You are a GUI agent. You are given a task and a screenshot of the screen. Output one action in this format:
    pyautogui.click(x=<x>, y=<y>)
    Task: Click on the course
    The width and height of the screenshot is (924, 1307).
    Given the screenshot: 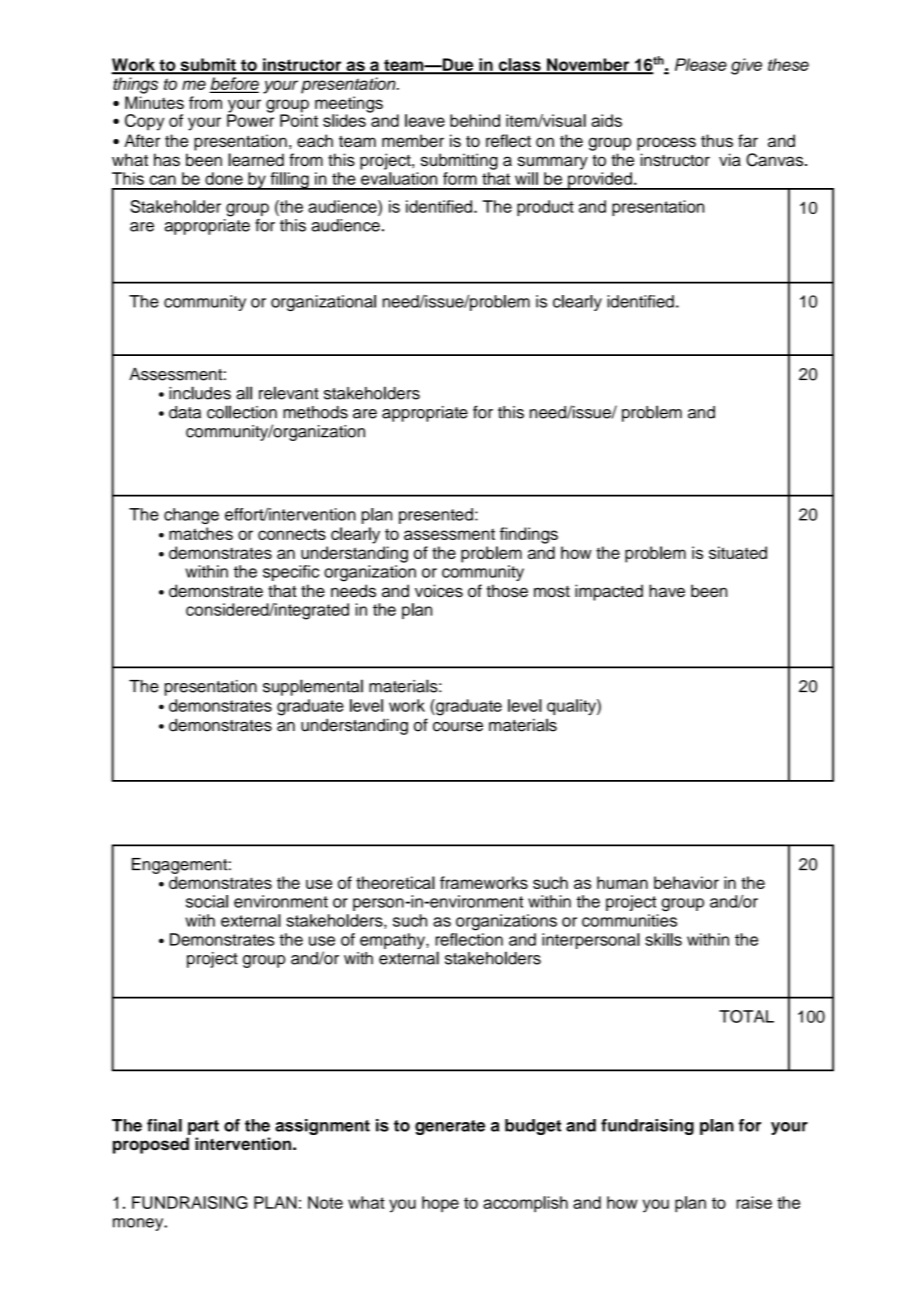 What is the action you would take?
    pyautogui.click(x=458, y=727)
